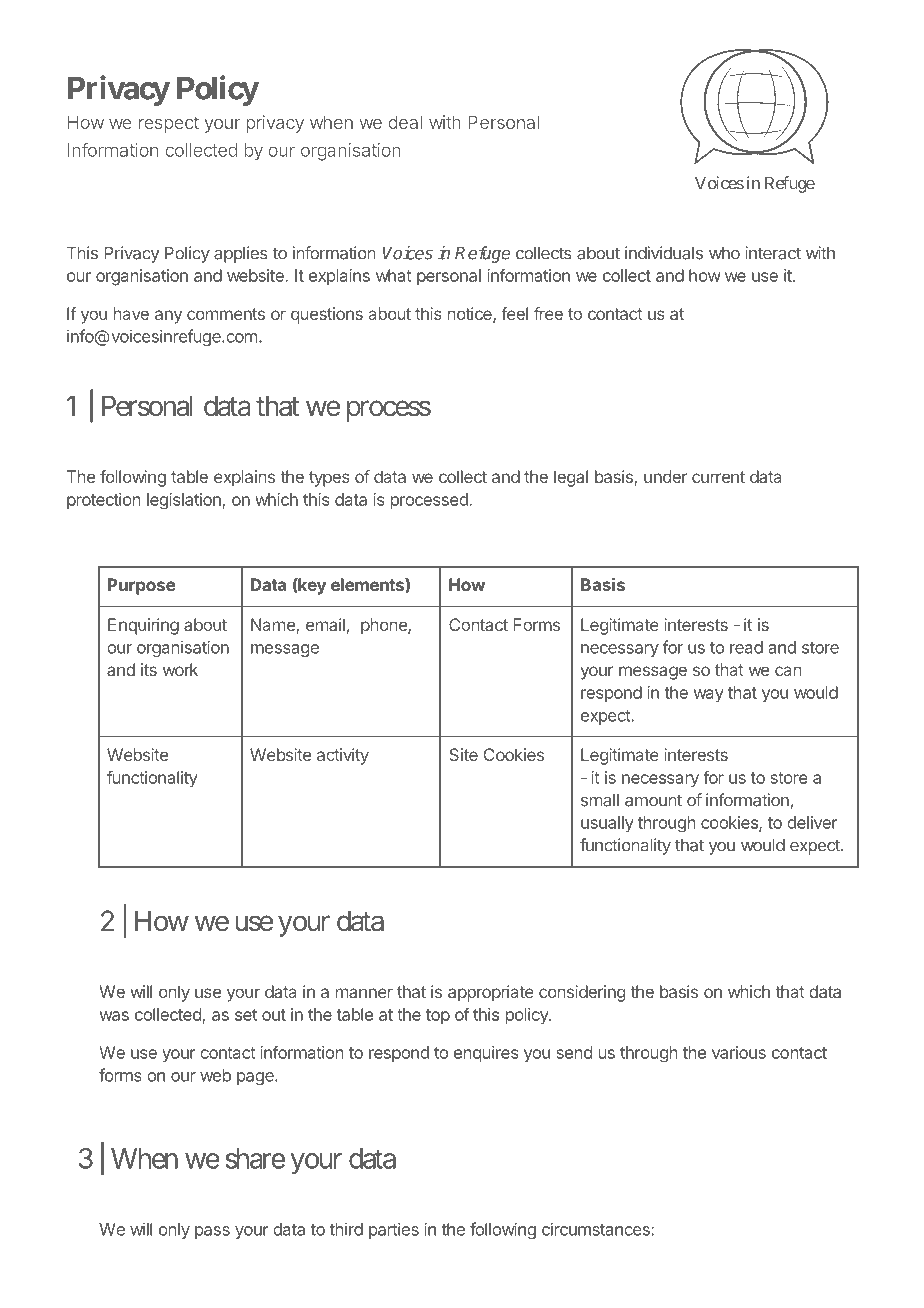 This document has height=1308, width=924. I want to click on parties, so click(394, 1230).
